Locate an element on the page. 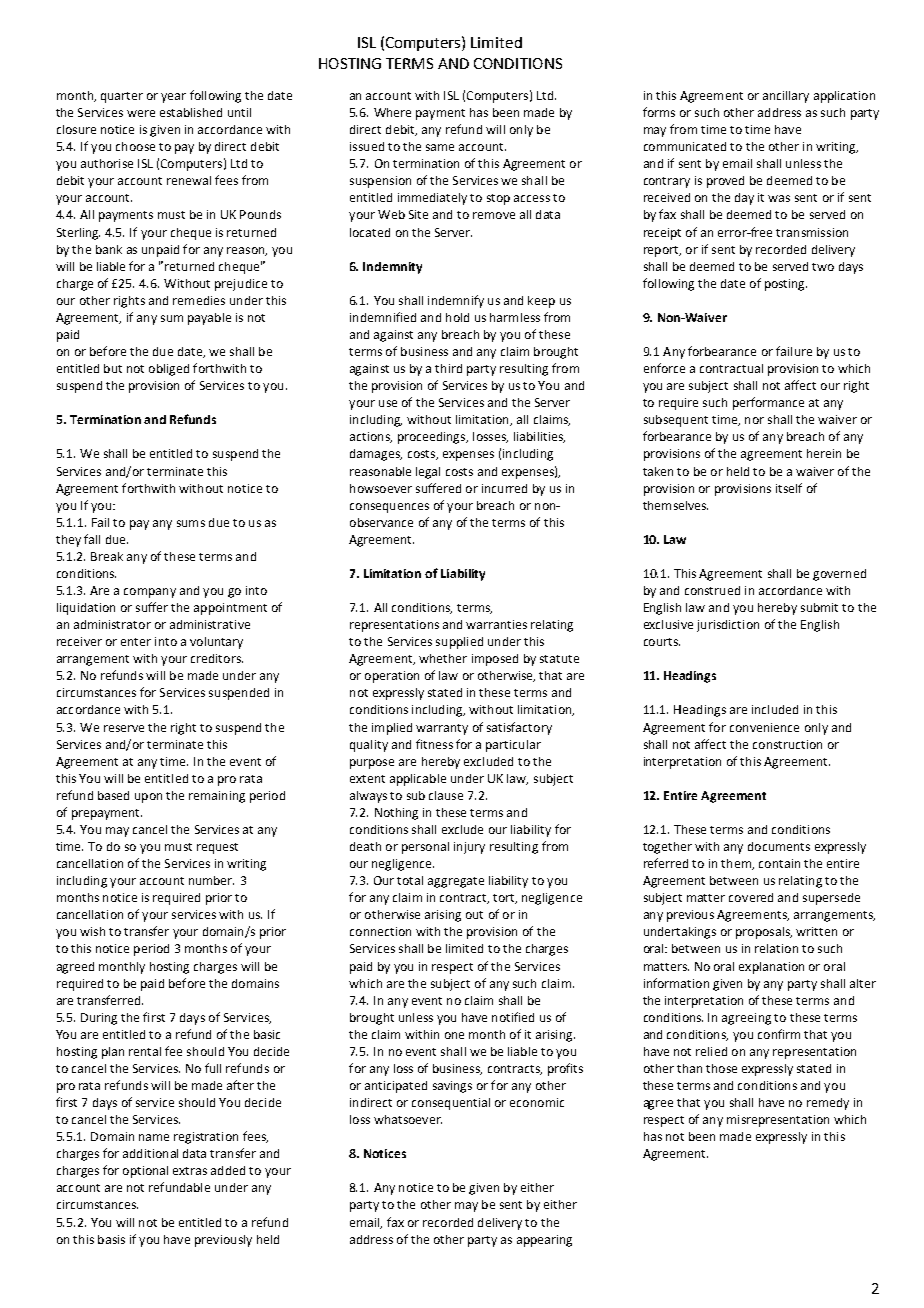  remedy is located at coordinates (828, 1104).
